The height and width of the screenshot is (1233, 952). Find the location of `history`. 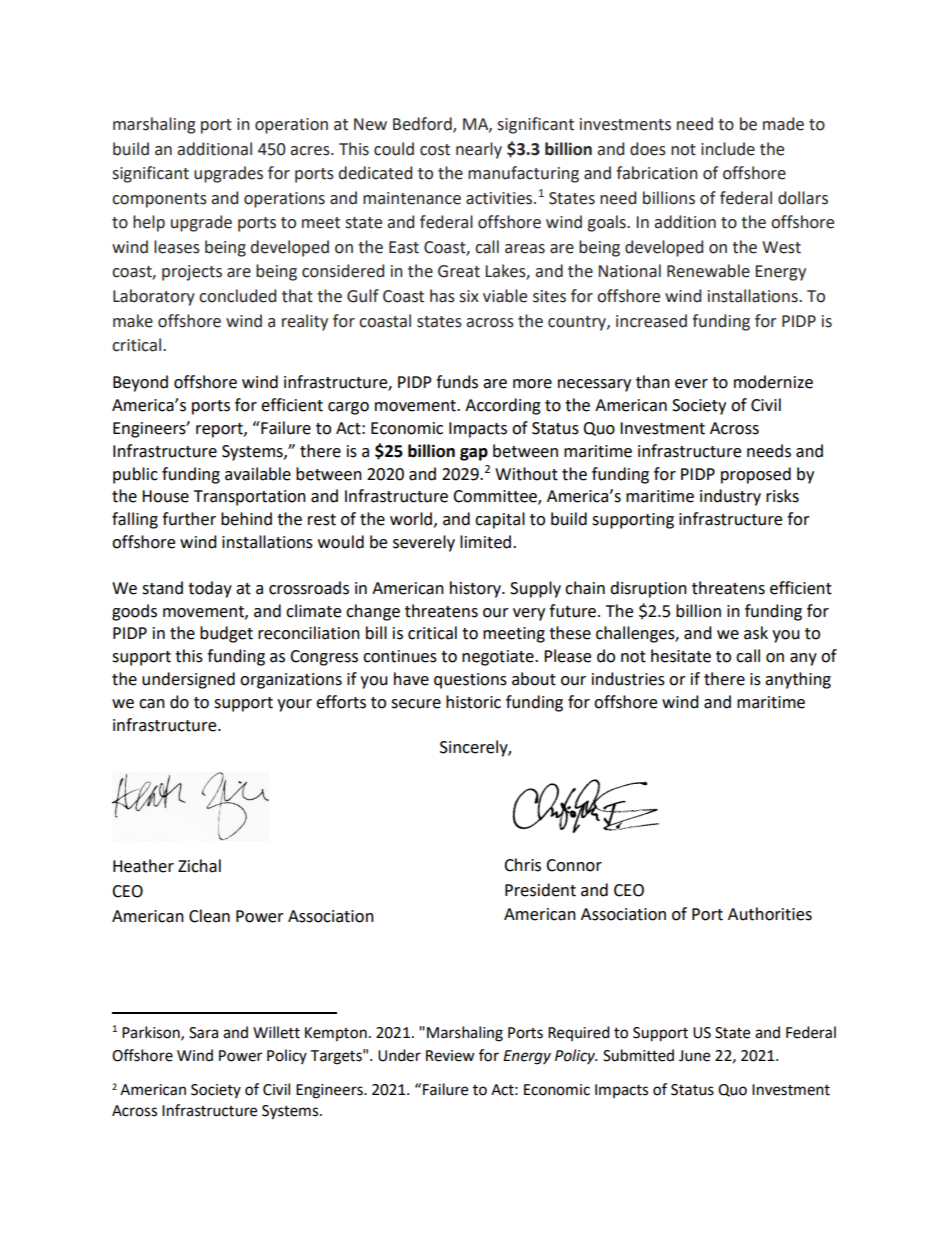

history is located at coordinates (476, 589).
